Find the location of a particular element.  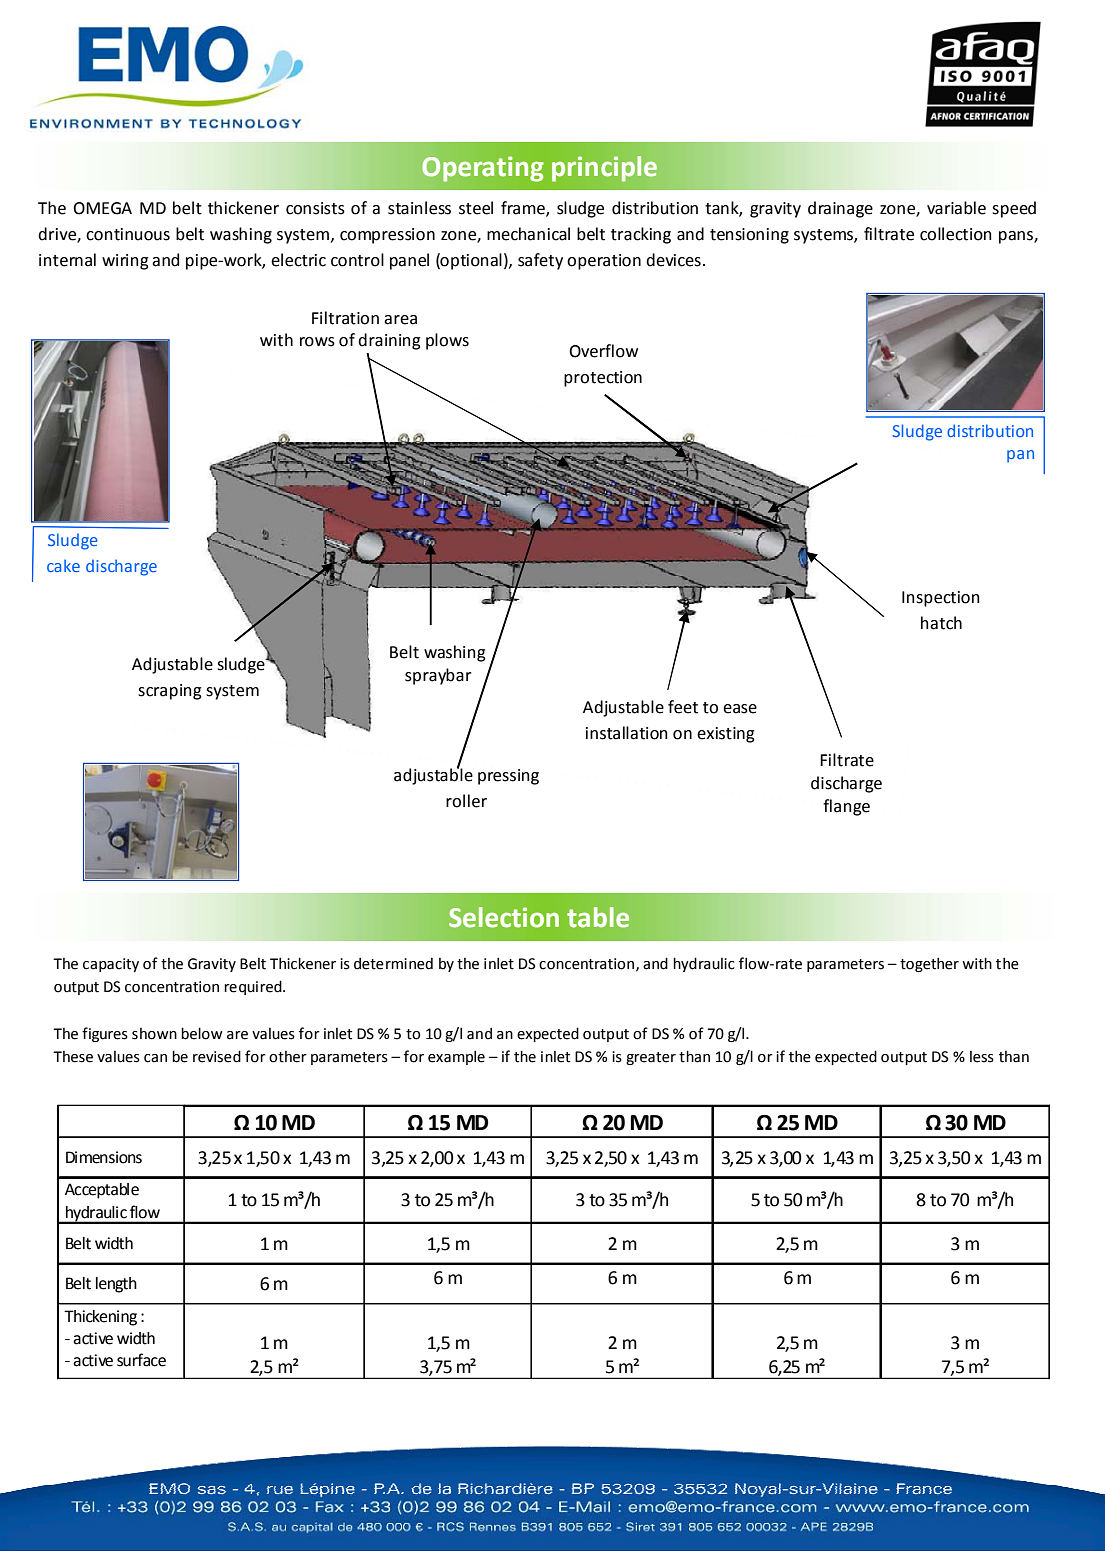

continuous is located at coordinates (128, 234).
